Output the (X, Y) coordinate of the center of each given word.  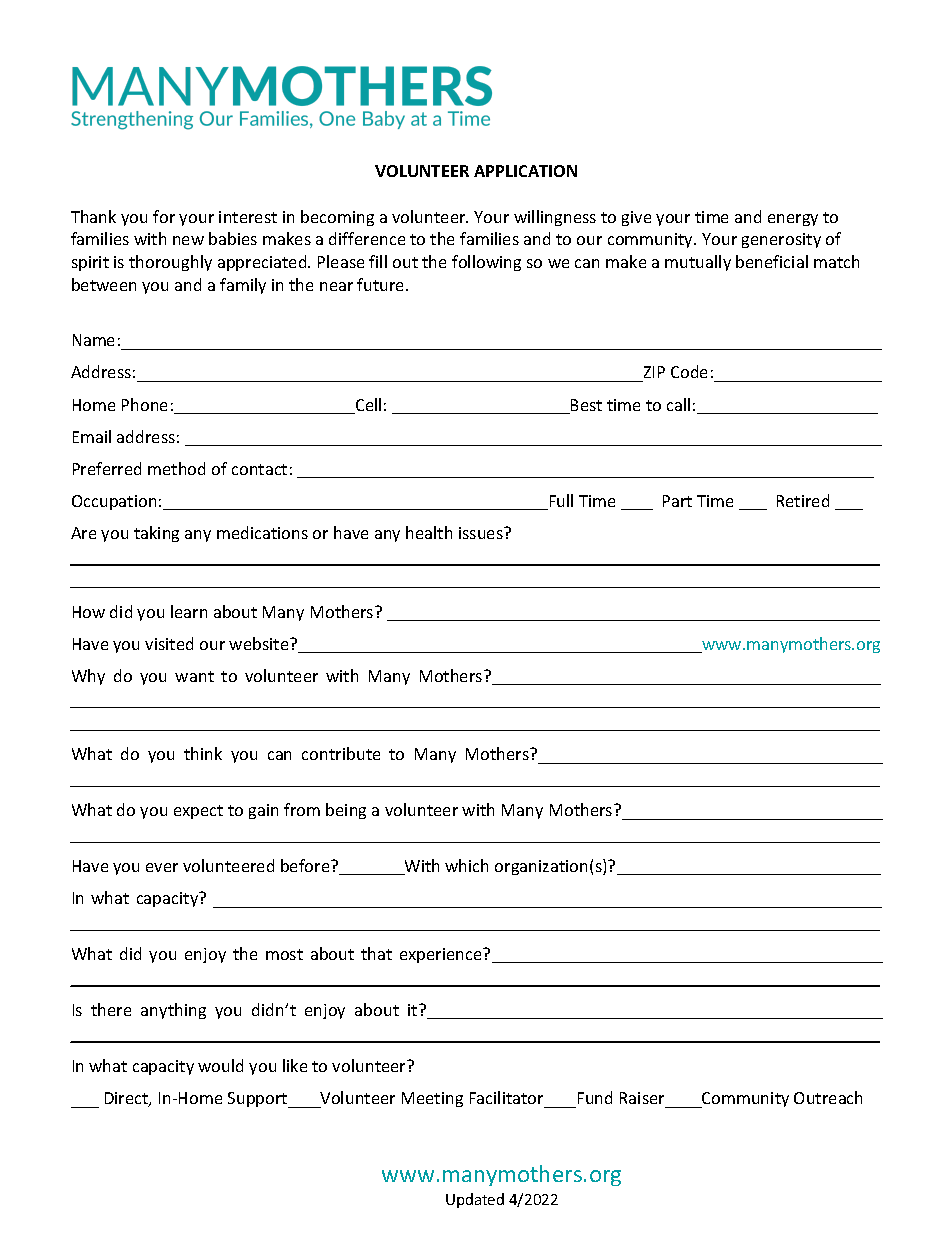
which (466, 865)
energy (793, 220)
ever (162, 867)
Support (259, 1100)
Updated (475, 1200)
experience (442, 955)
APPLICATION (525, 171)
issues (482, 533)
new (188, 240)
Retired (803, 500)
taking (156, 534)
